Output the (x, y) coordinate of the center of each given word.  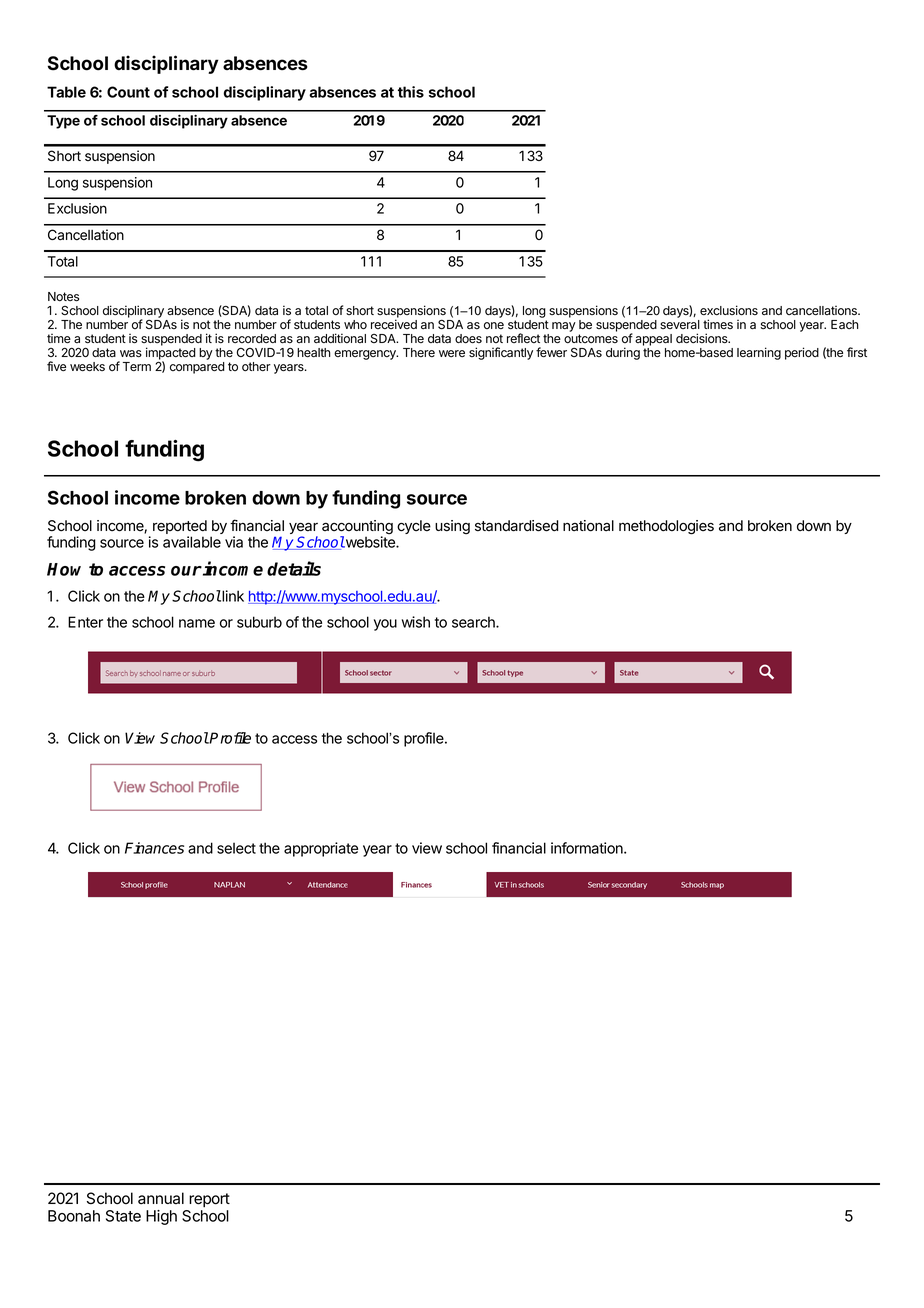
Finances (154, 848)
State (123, 1216)
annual (161, 1198)
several (680, 324)
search (474, 622)
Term (137, 366)
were (452, 353)
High (161, 1217)
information (588, 848)
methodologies (666, 527)
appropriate (321, 849)
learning (759, 353)
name (197, 623)
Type (63, 122)
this (411, 92)
